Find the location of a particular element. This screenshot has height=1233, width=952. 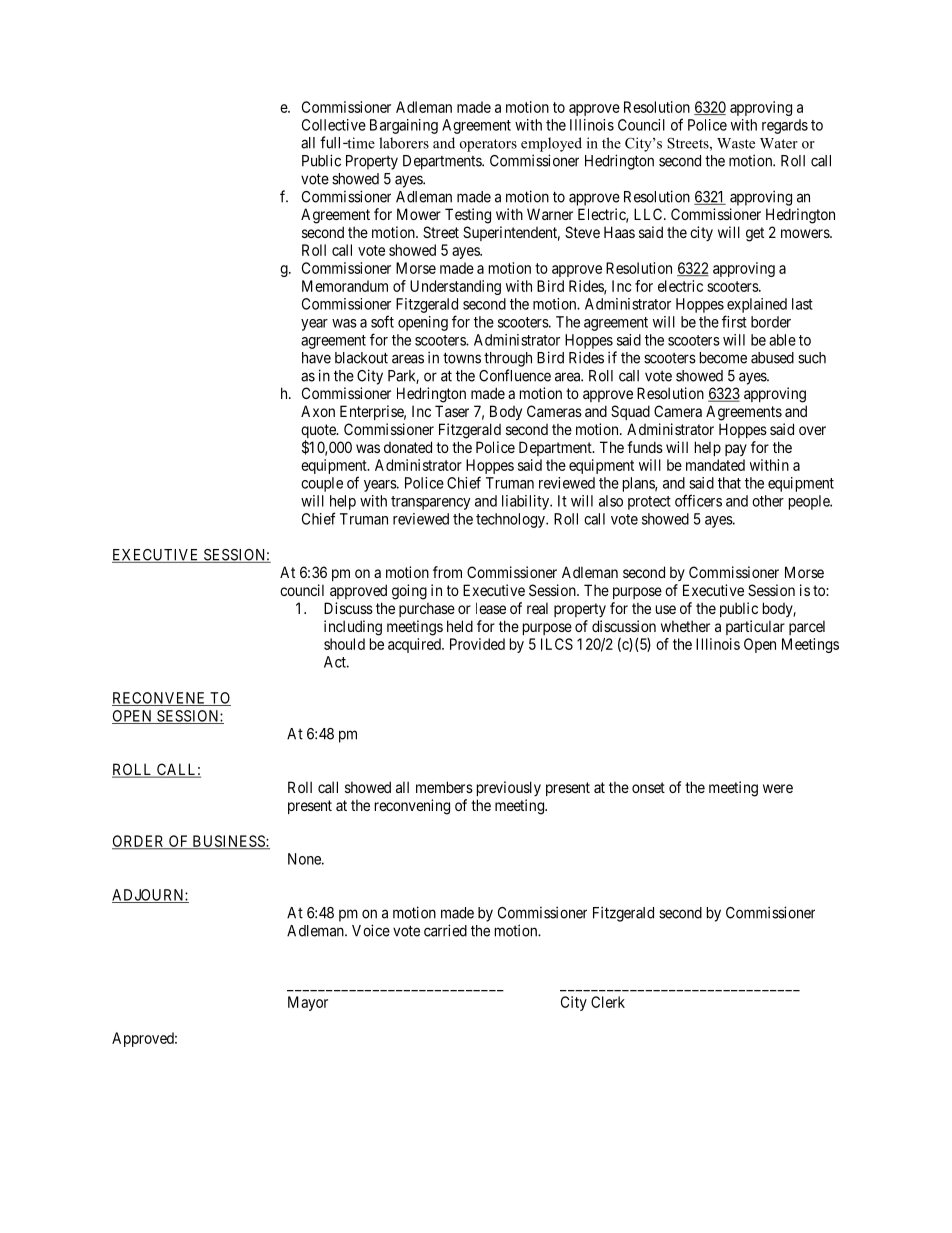

operators is located at coordinates (488, 145).
